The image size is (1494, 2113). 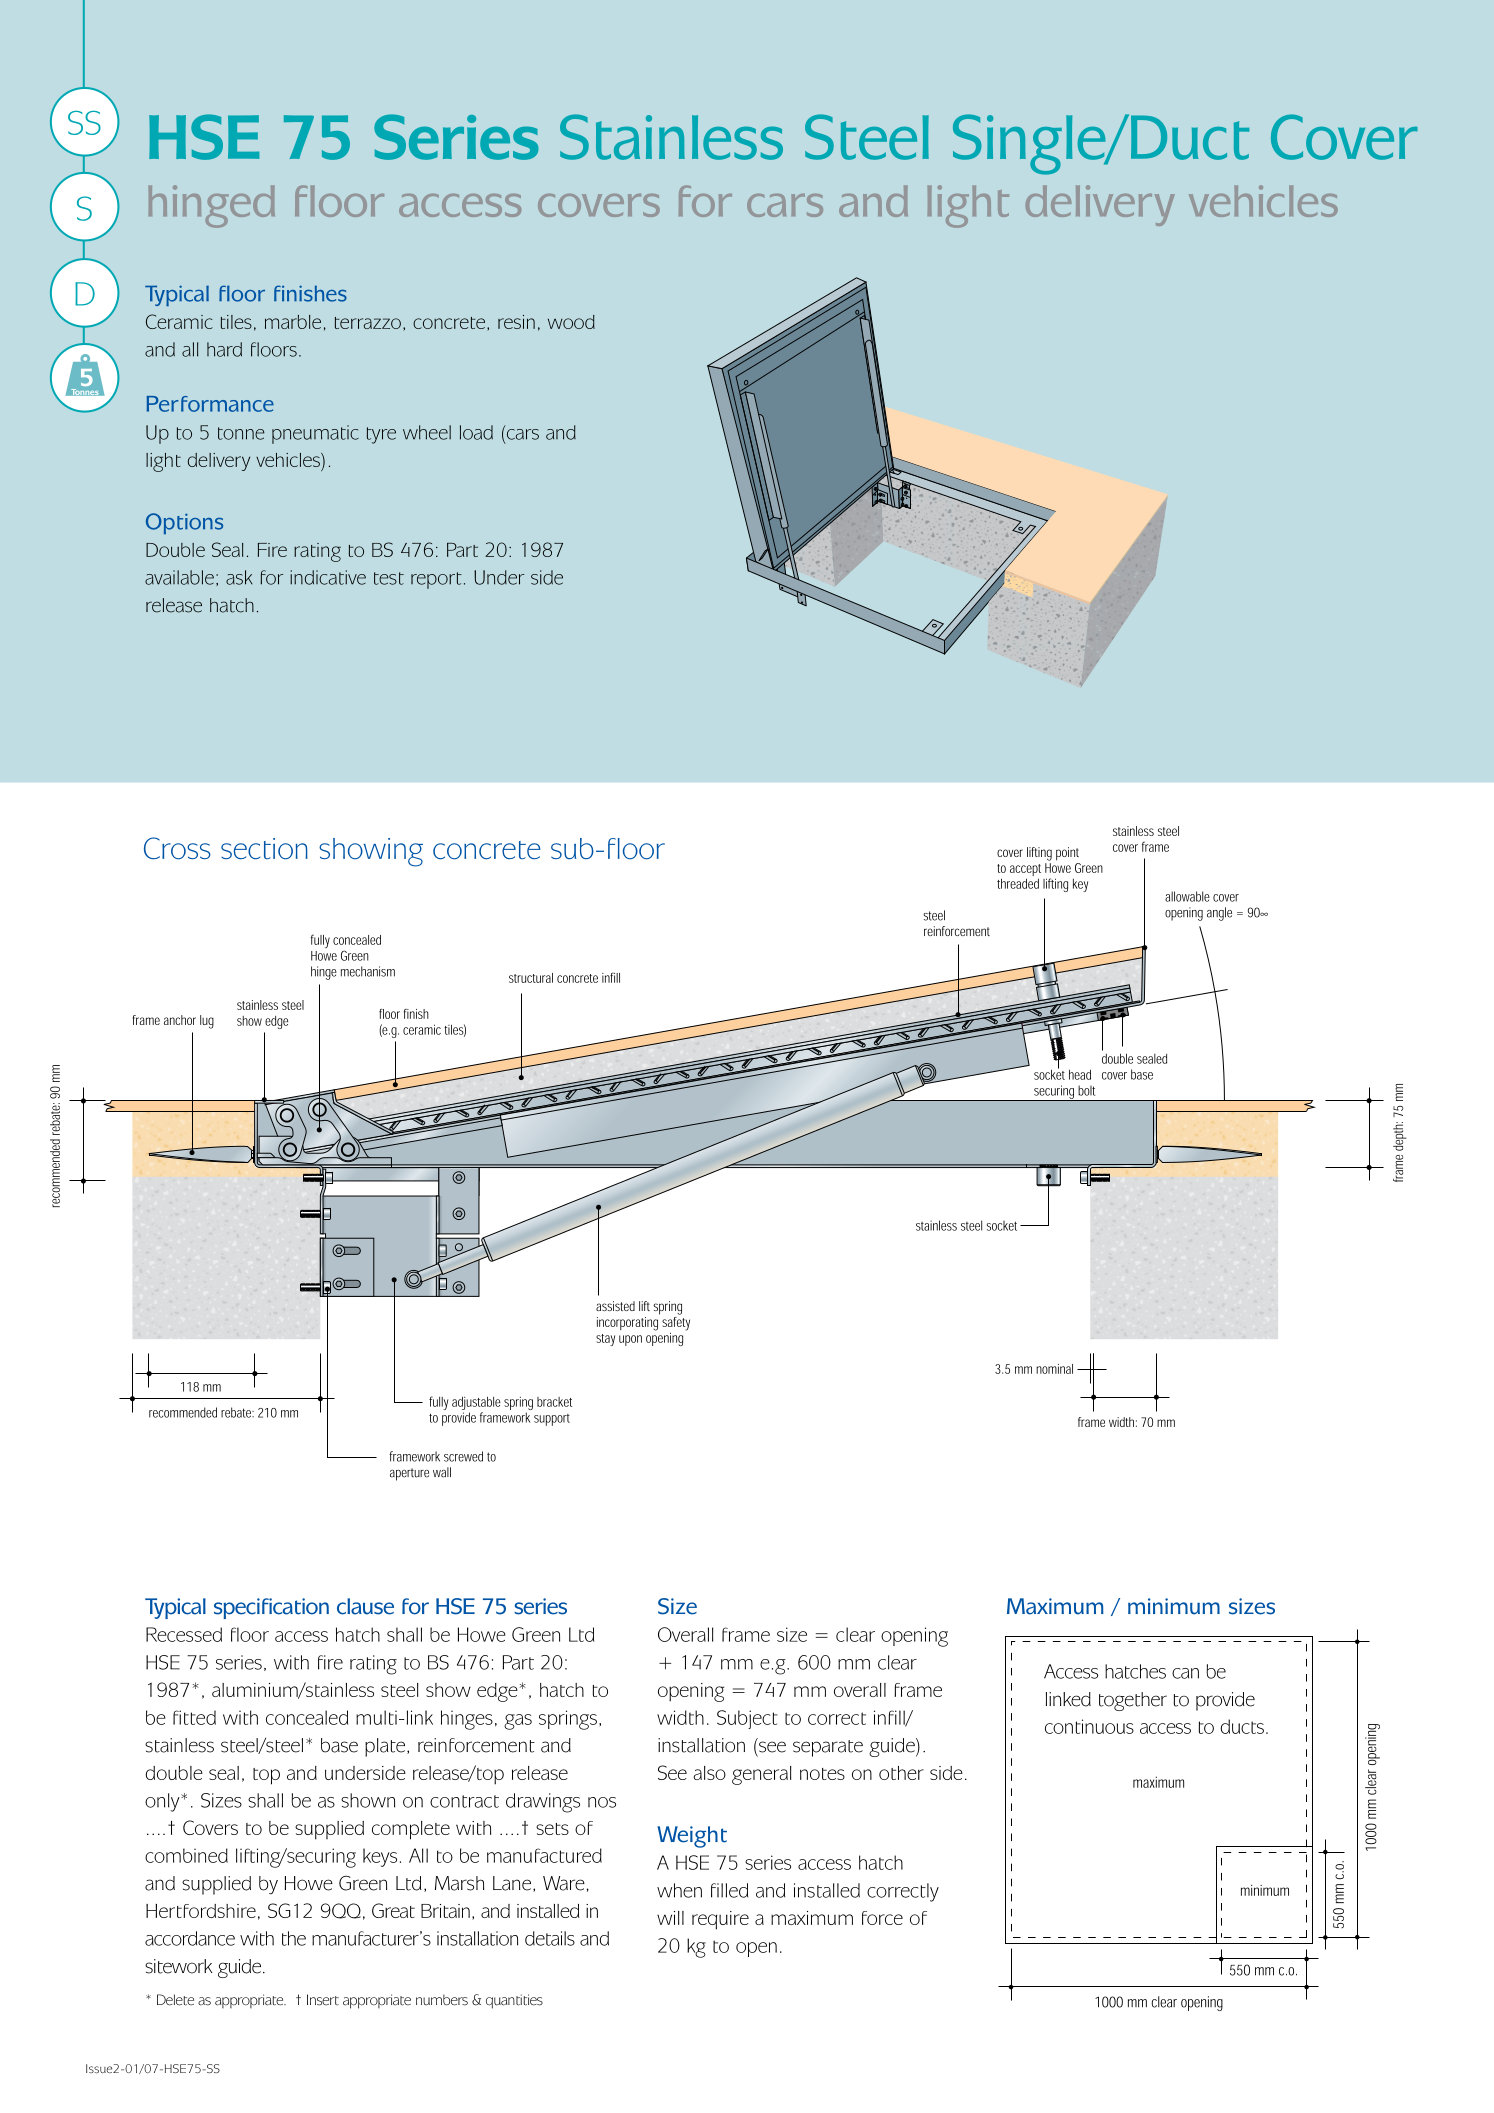 What do you see at coordinates (389, 578) in the document?
I see `test` at bounding box center [389, 578].
